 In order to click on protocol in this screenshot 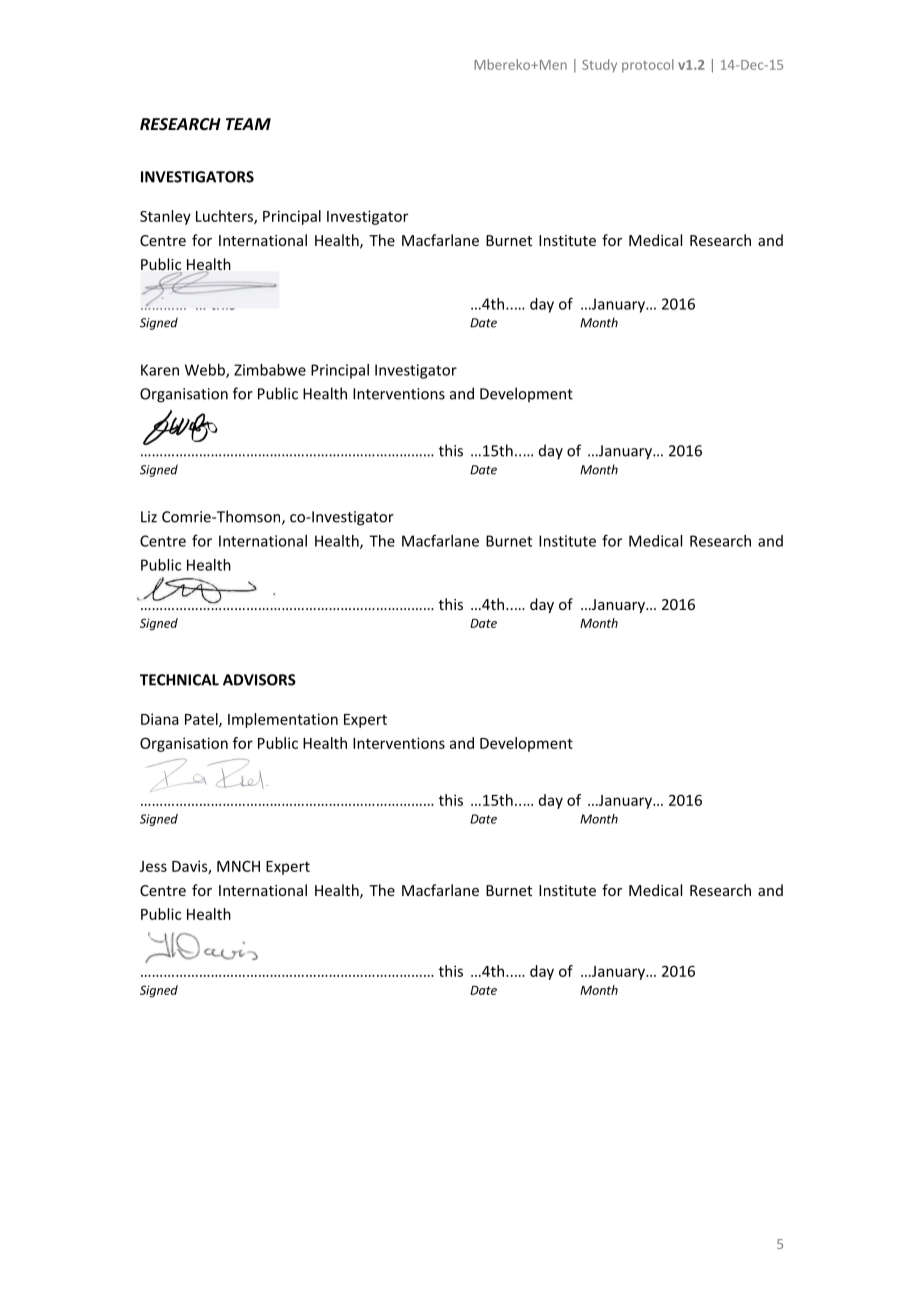, I will do `click(648, 66)`.
